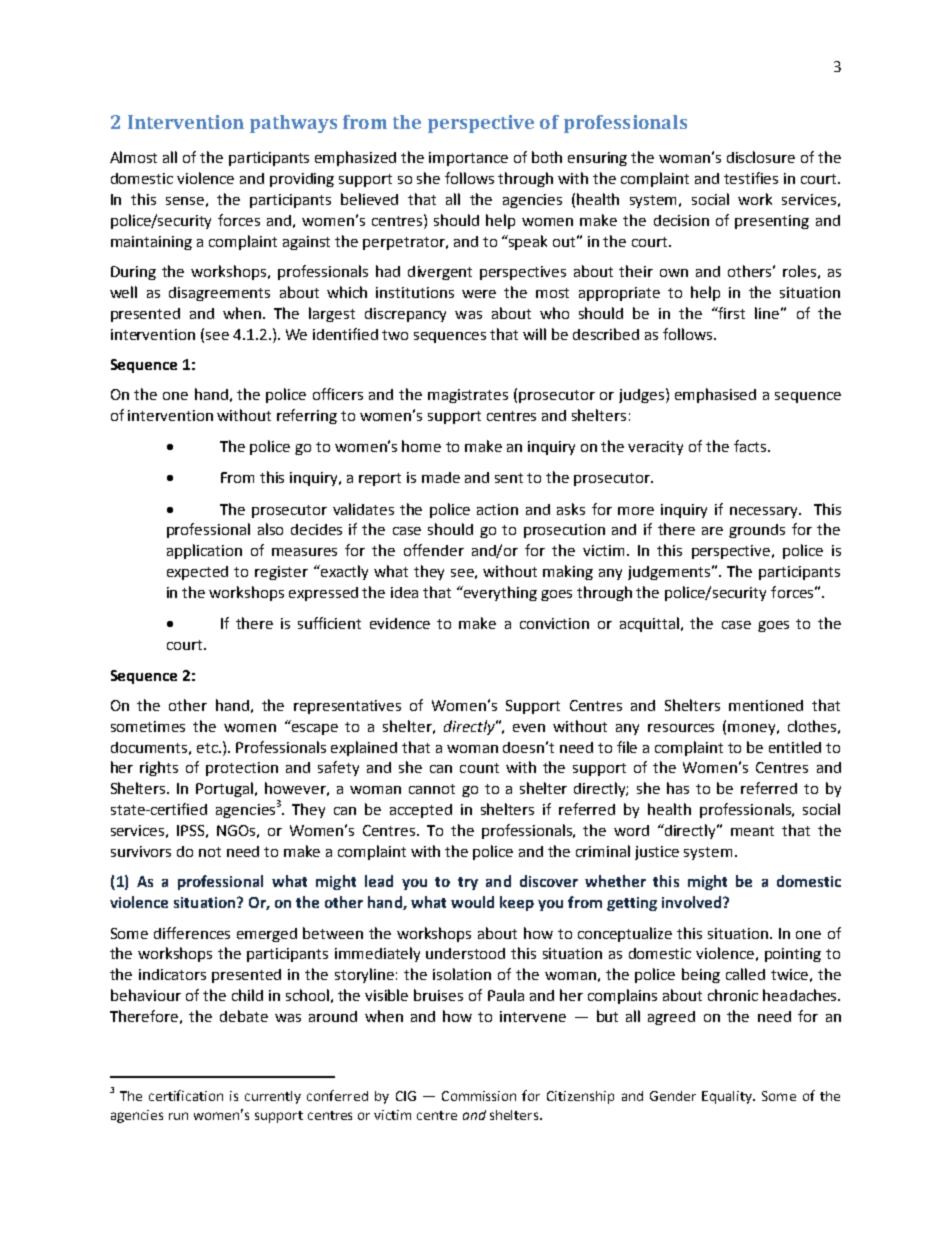  Describe the element at coordinates (197, 573) in the screenshot. I see `expected` at that location.
